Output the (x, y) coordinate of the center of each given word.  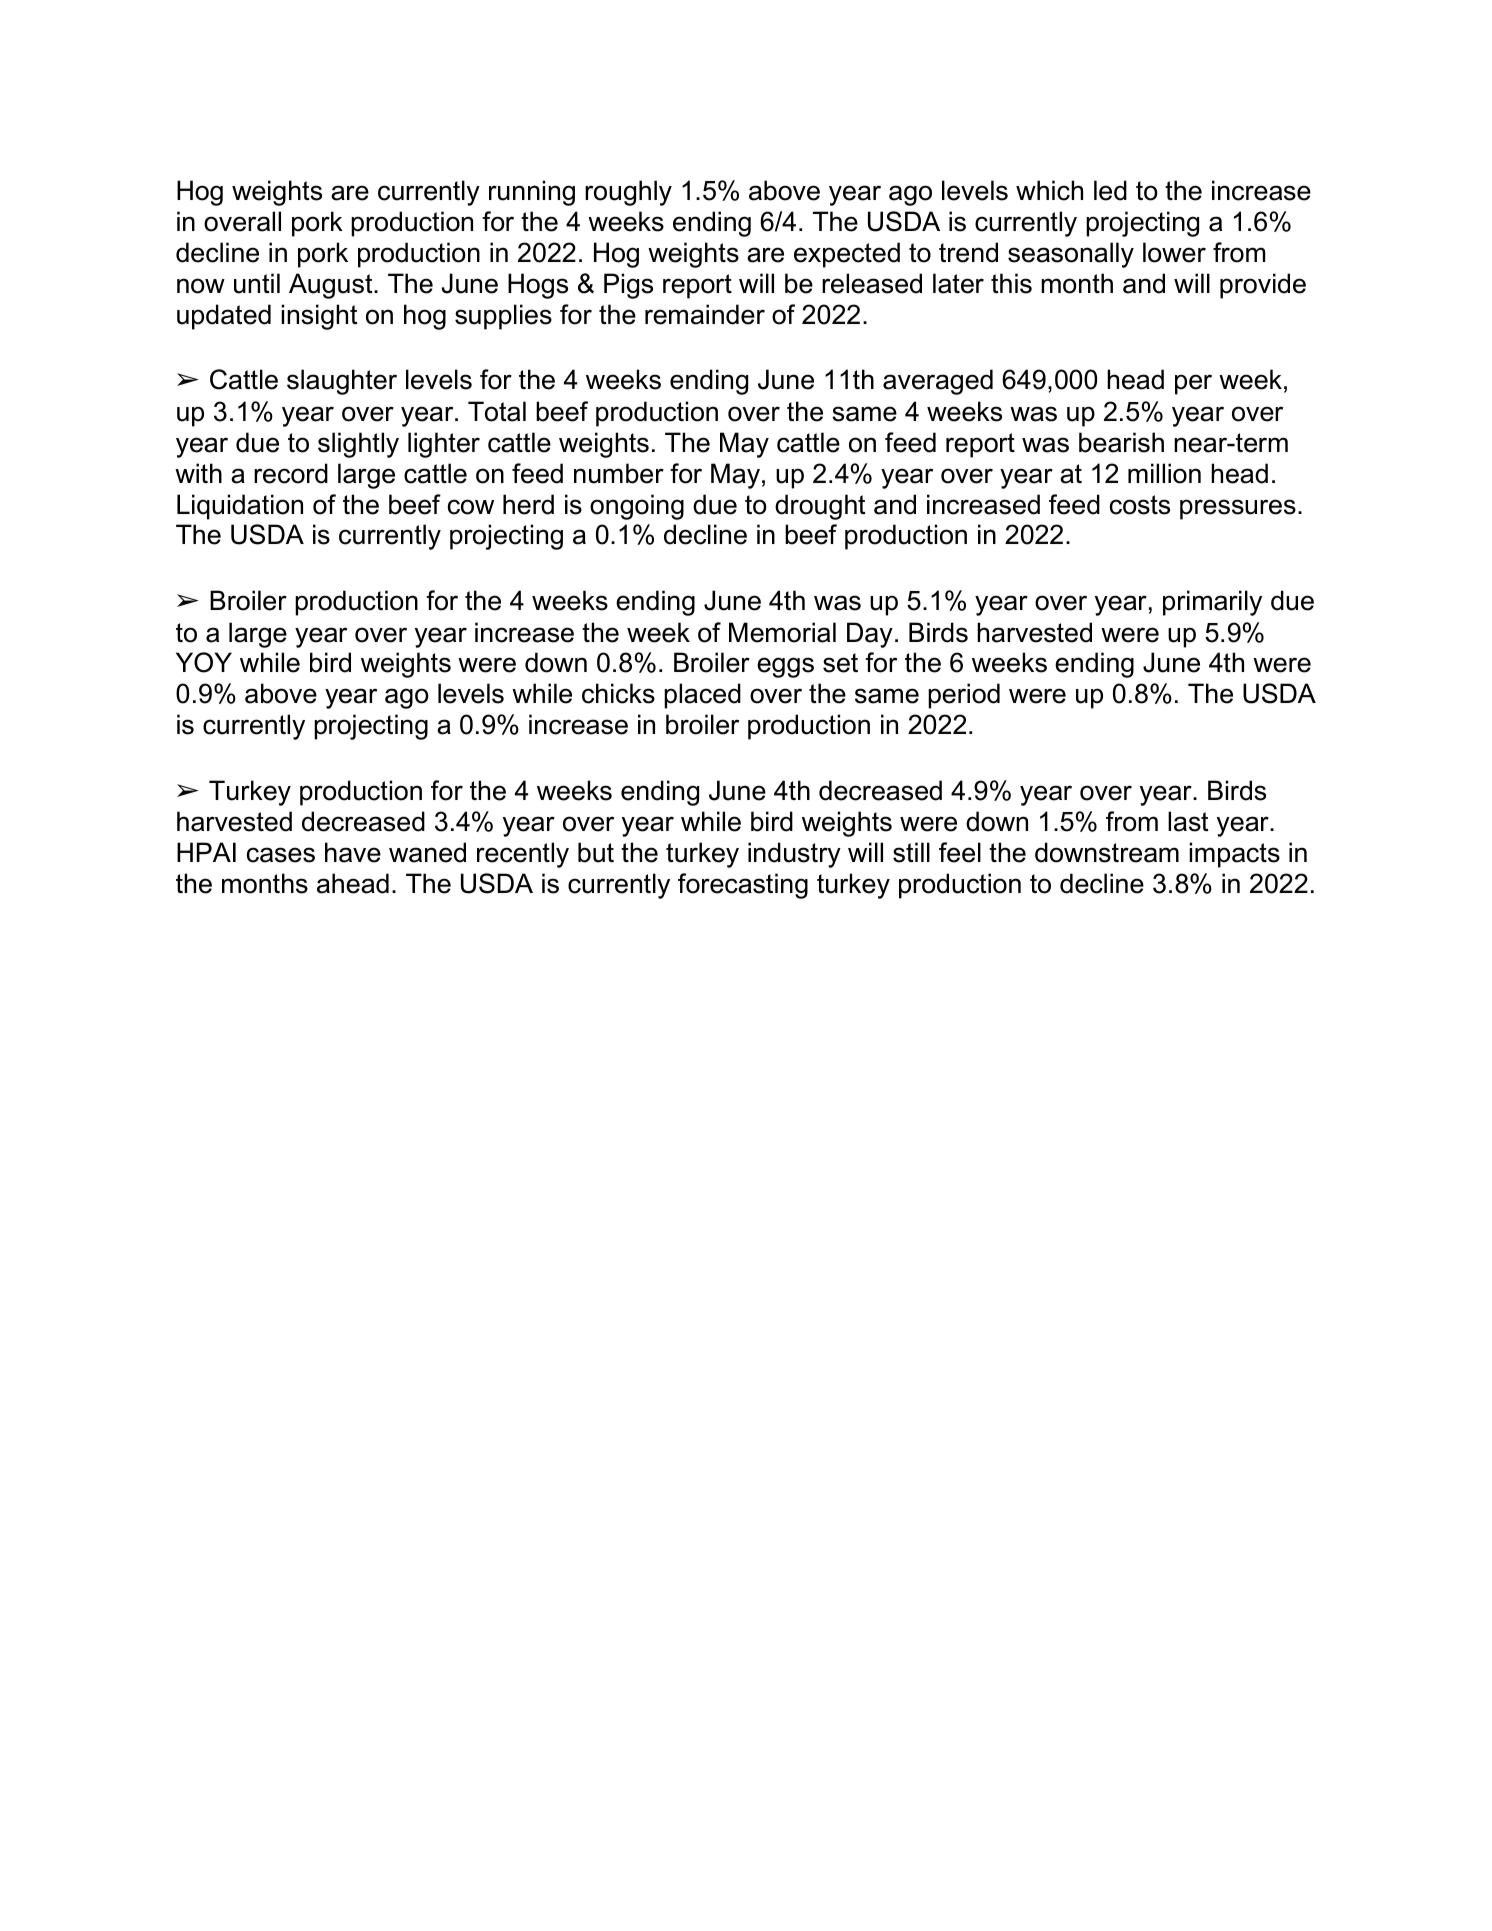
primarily (1212, 603)
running (532, 193)
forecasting (743, 886)
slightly (358, 445)
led (1110, 190)
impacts (1234, 855)
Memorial (782, 632)
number (619, 473)
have (353, 852)
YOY (204, 662)
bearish (1121, 442)
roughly (628, 193)
